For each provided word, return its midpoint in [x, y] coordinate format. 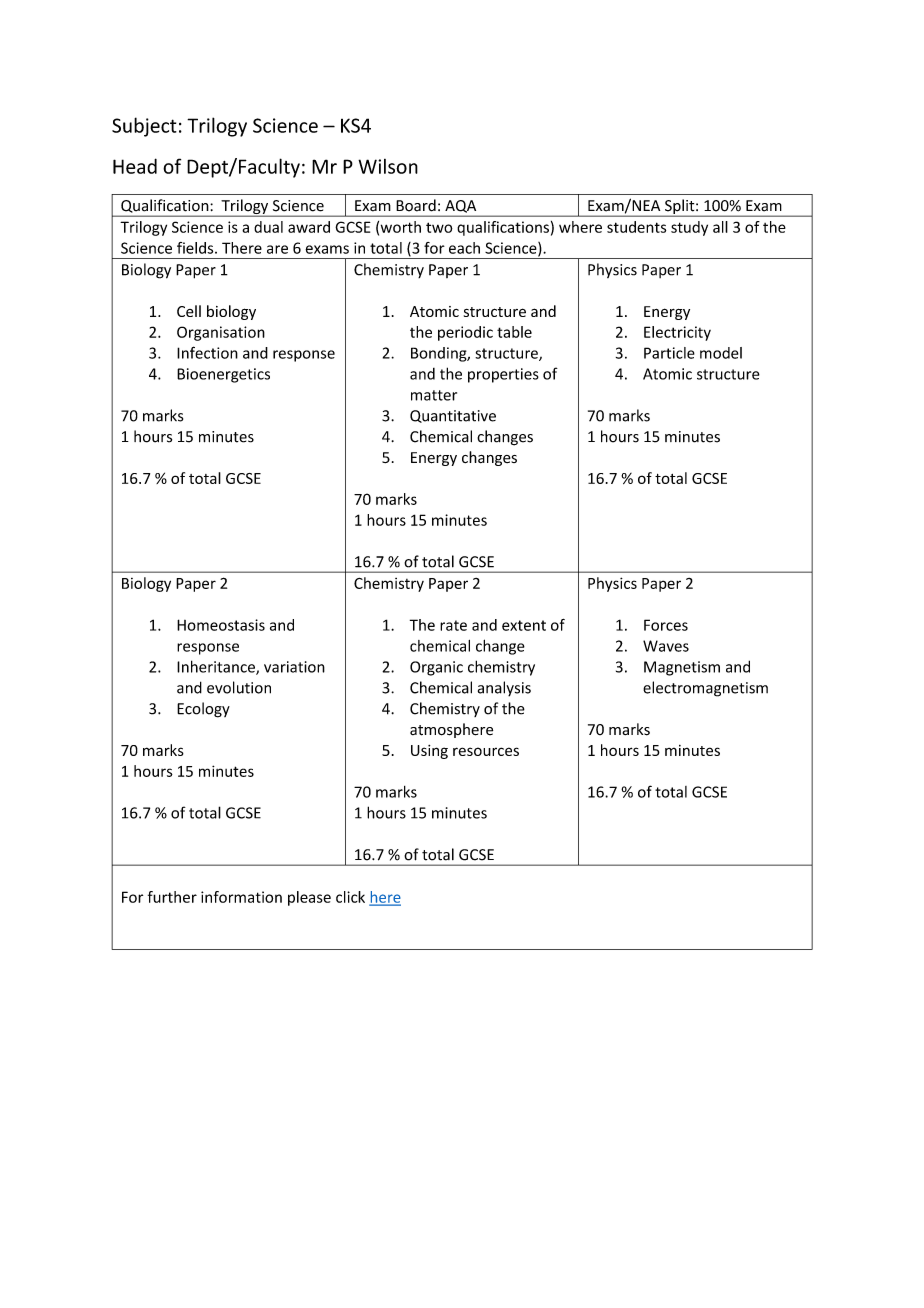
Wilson [388, 166]
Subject [144, 127]
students [636, 227]
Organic [436, 668]
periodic [465, 333]
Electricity [677, 333]
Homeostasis [221, 625]
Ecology [203, 710]
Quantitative [453, 416]
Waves [666, 646]
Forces [666, 625]
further [172, 897]
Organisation [221, 333]
